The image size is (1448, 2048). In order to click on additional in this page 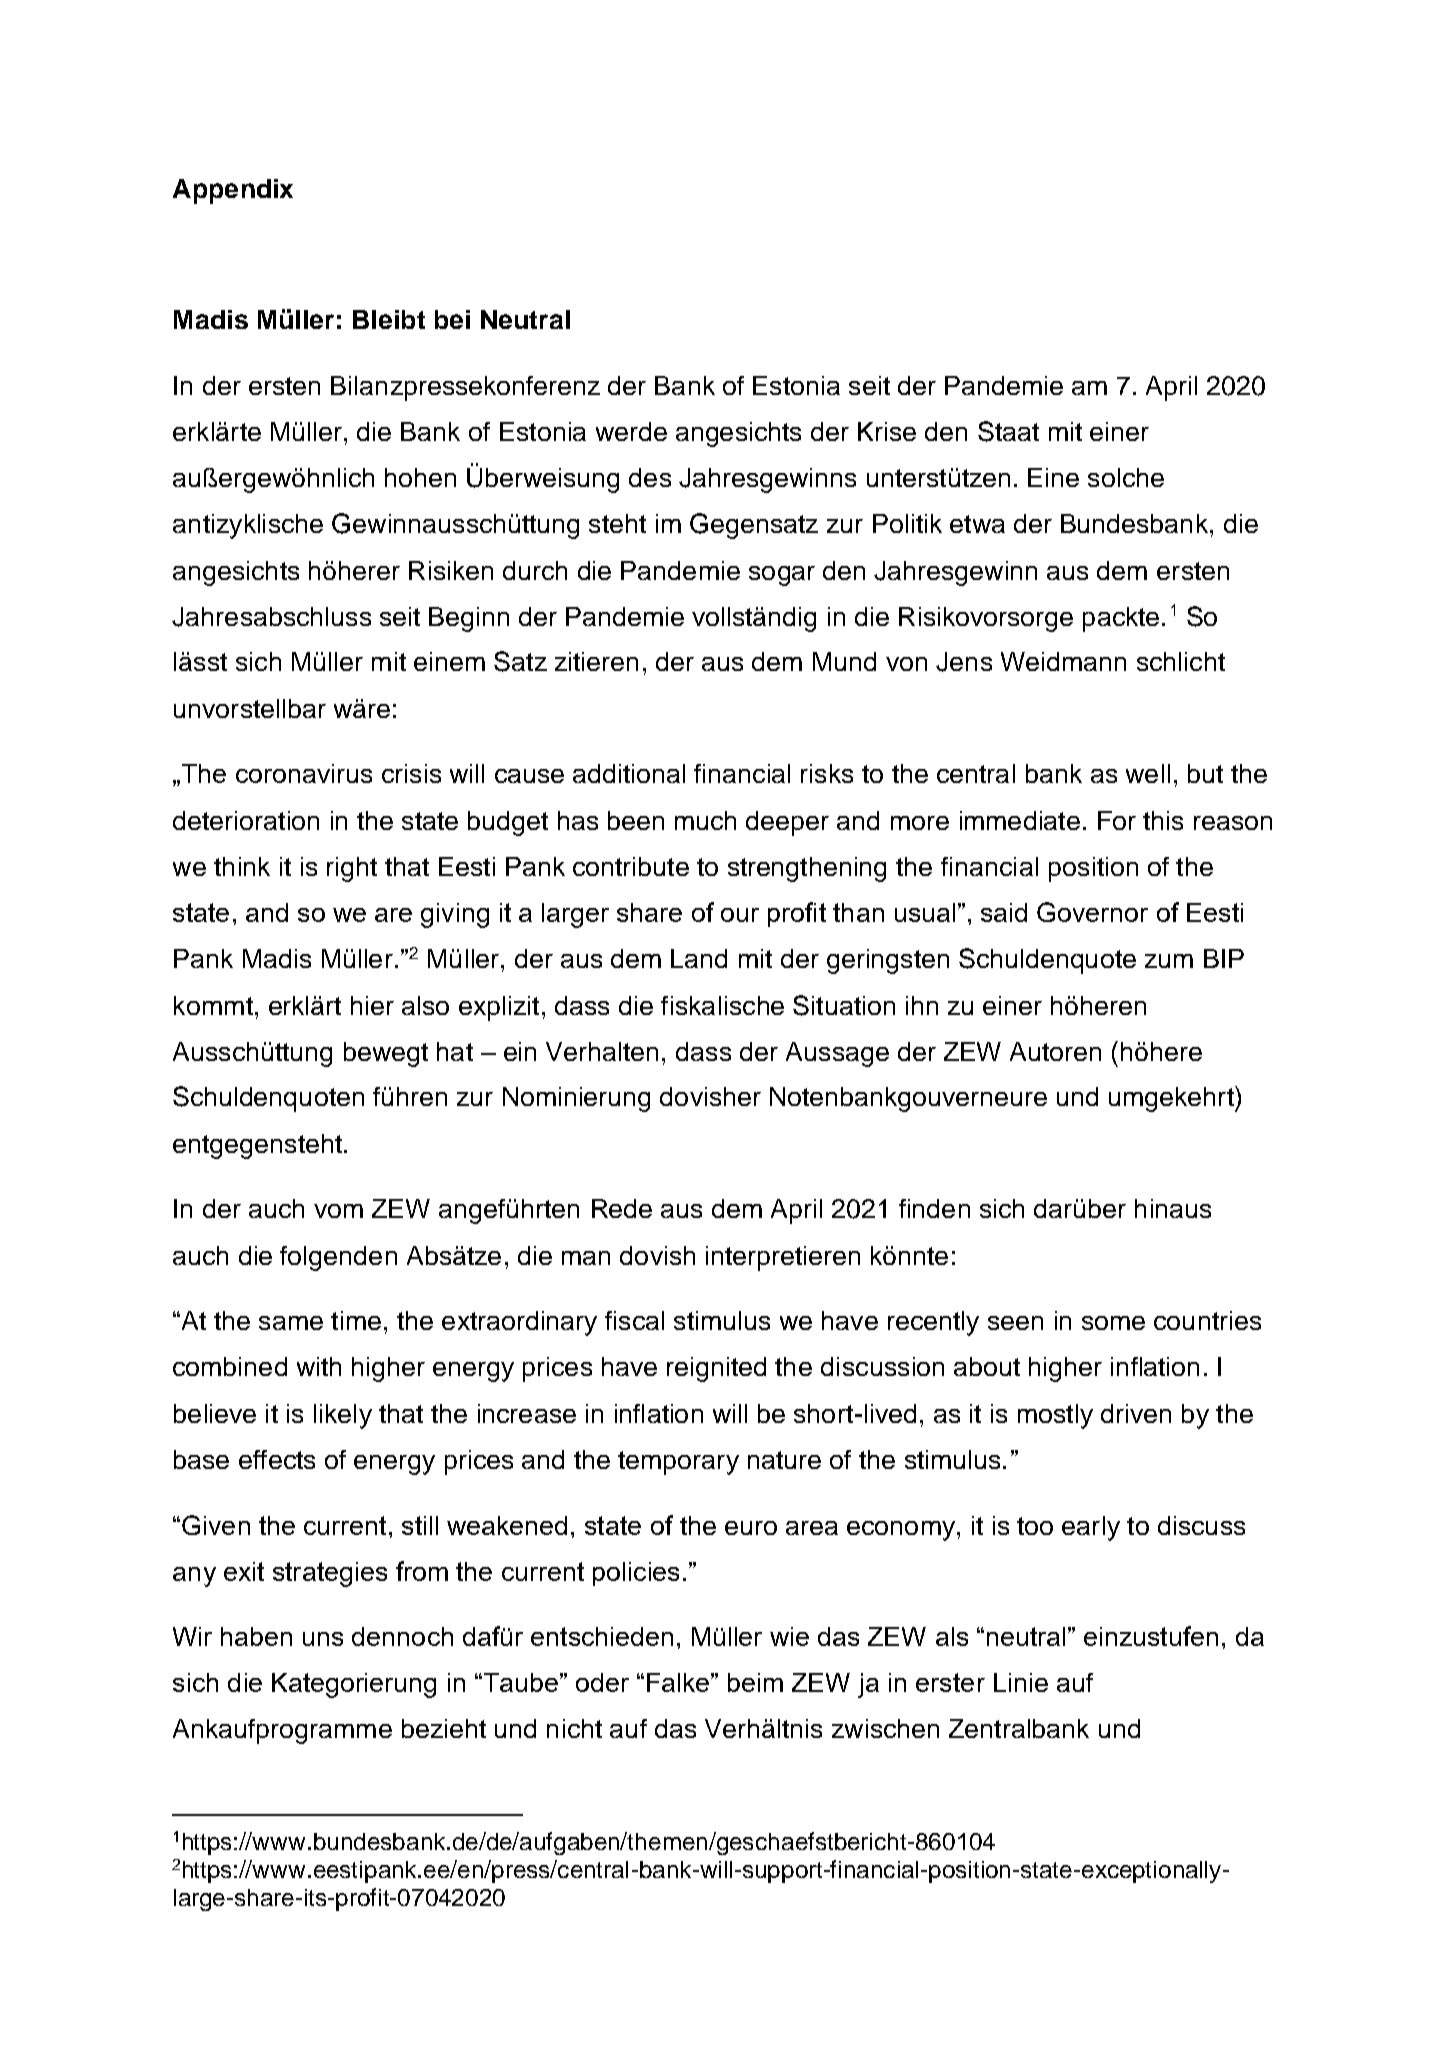, I will do `click(629, 773)`.
